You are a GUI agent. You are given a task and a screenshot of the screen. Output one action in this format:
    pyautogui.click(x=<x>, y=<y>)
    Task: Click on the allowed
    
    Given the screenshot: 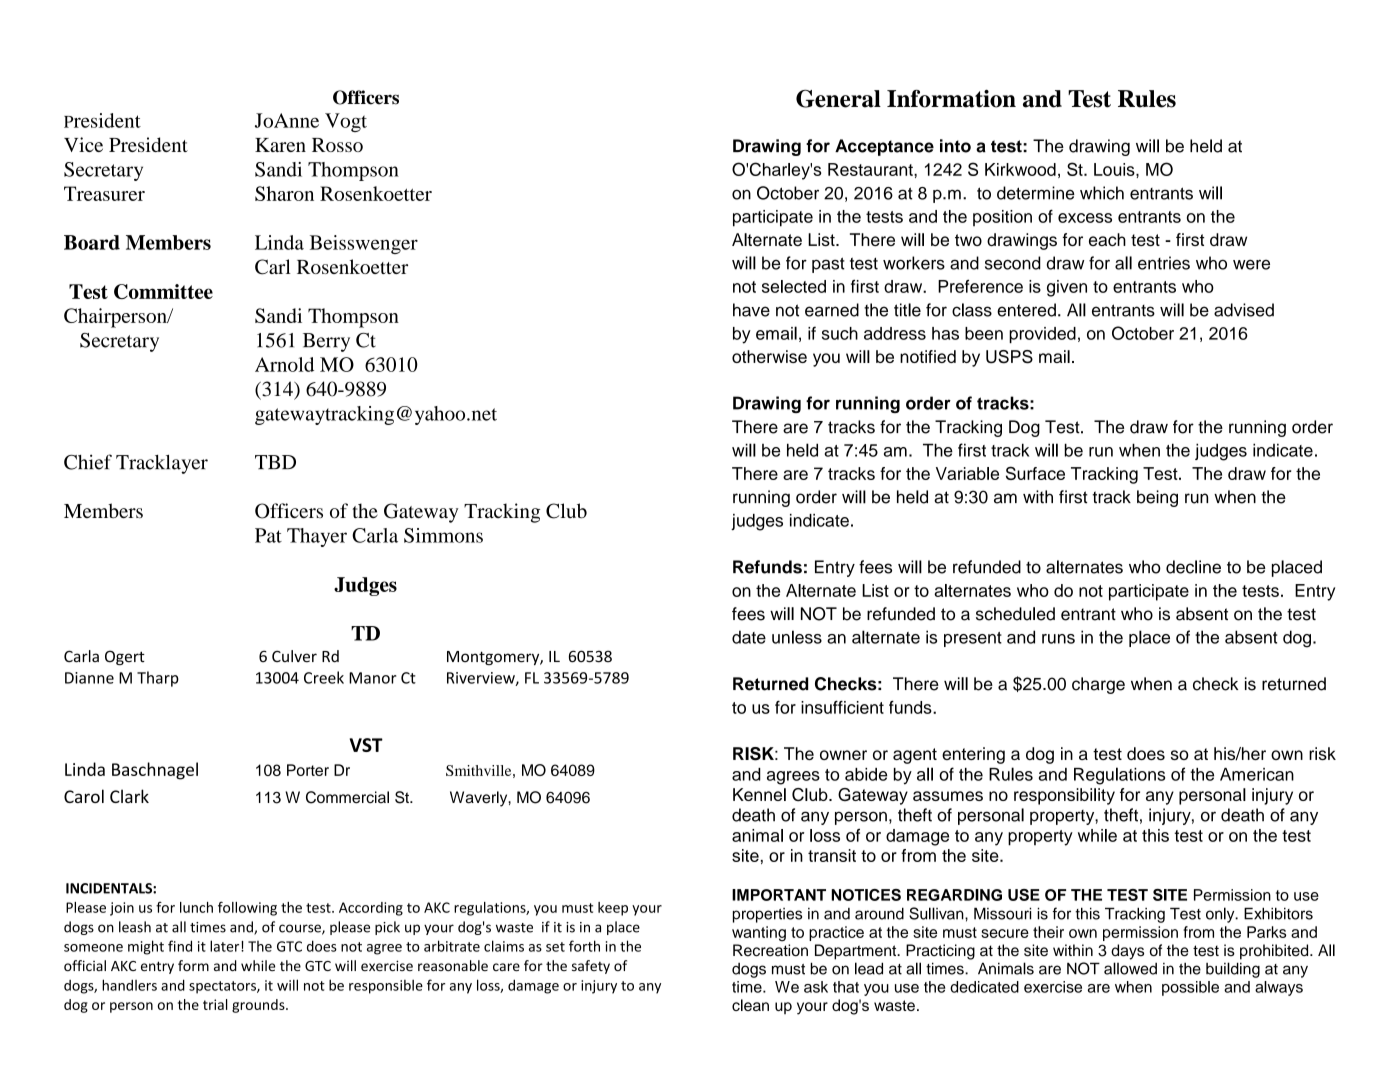 What is the action you would take?
    pyautogui.click(x=1130, y=968)
